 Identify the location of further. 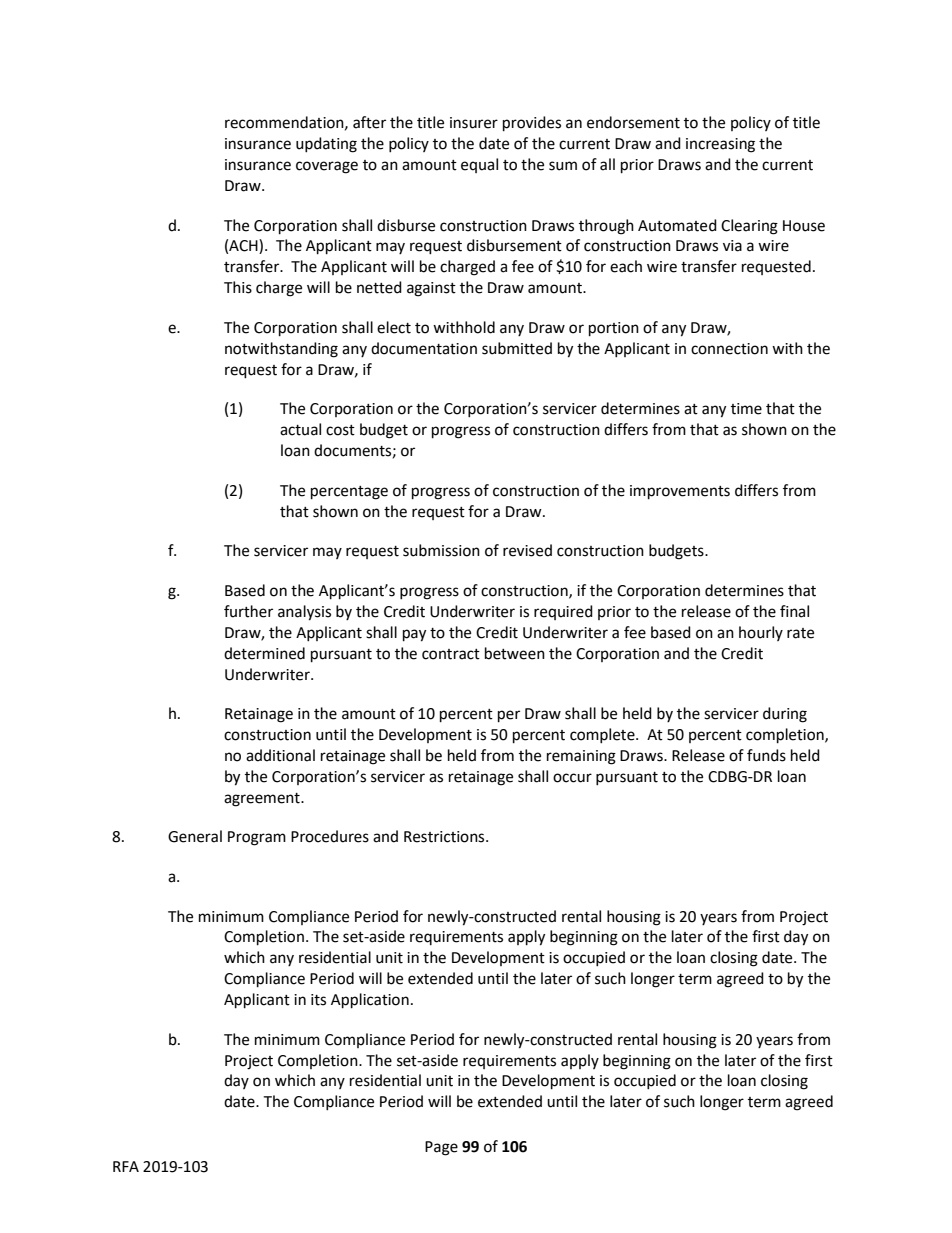
(248, 611).
